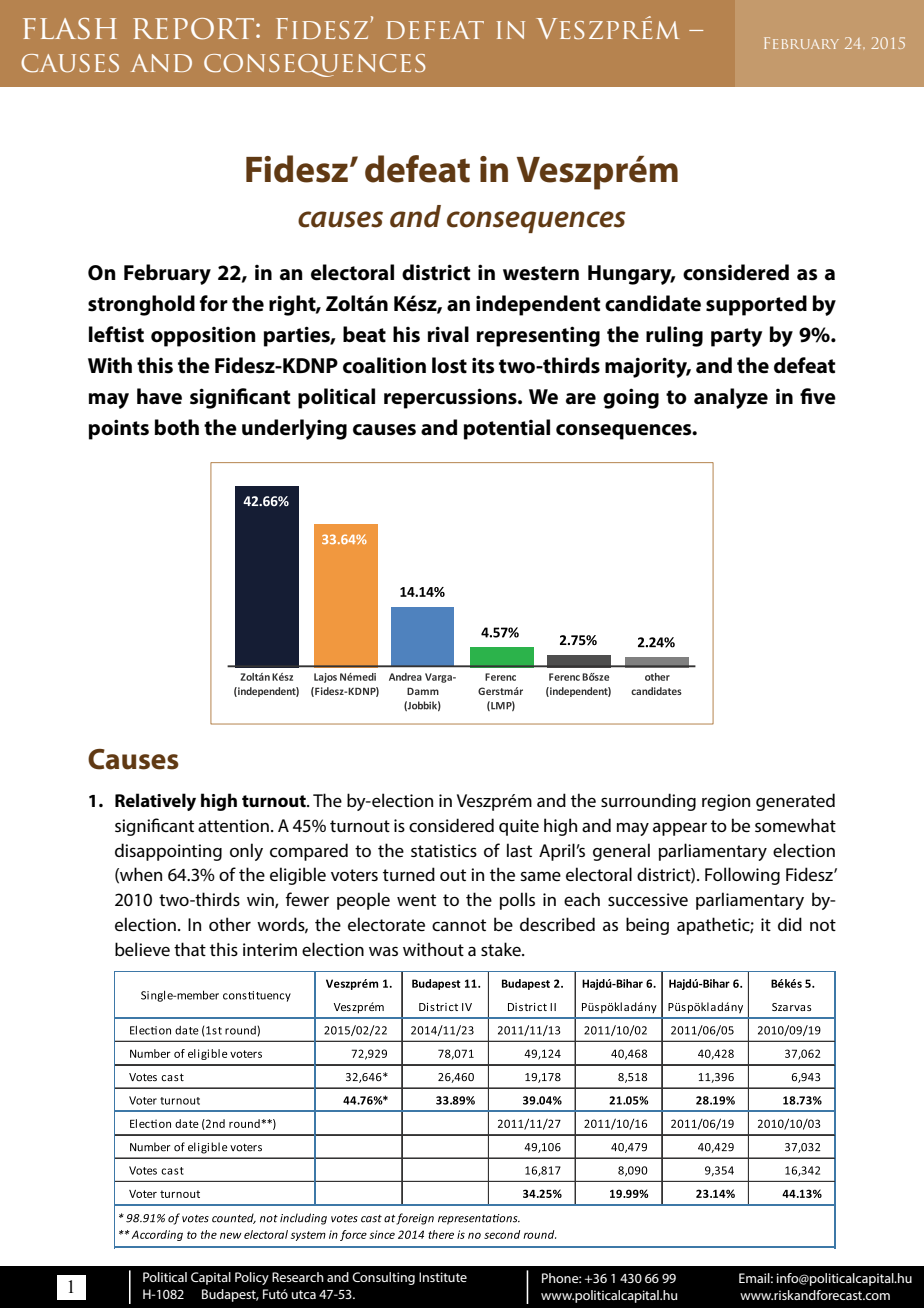  Describe the element at coordinates (252, 1278) in the image. I see `Policy` at that location.
